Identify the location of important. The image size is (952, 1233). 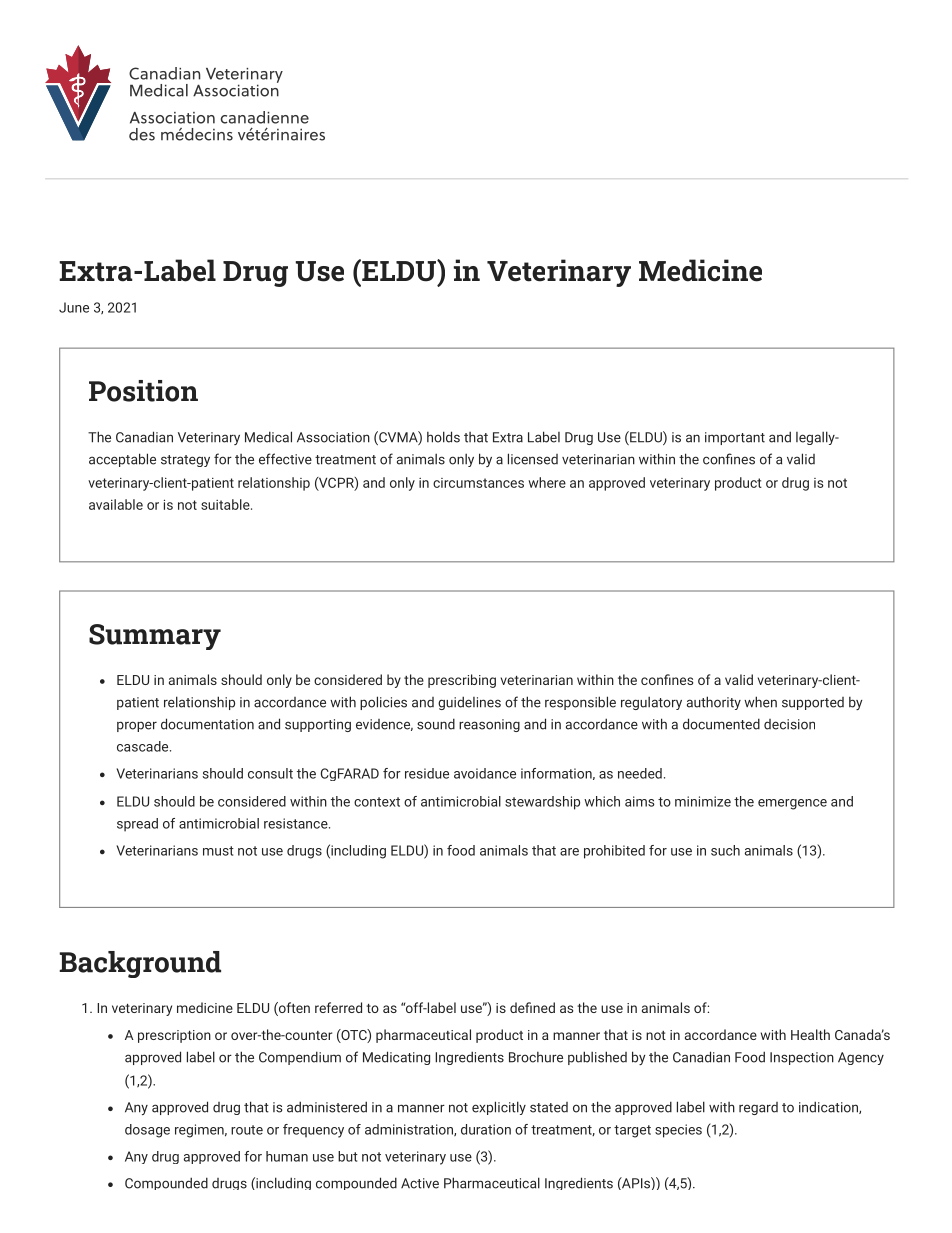
(735, 438).
